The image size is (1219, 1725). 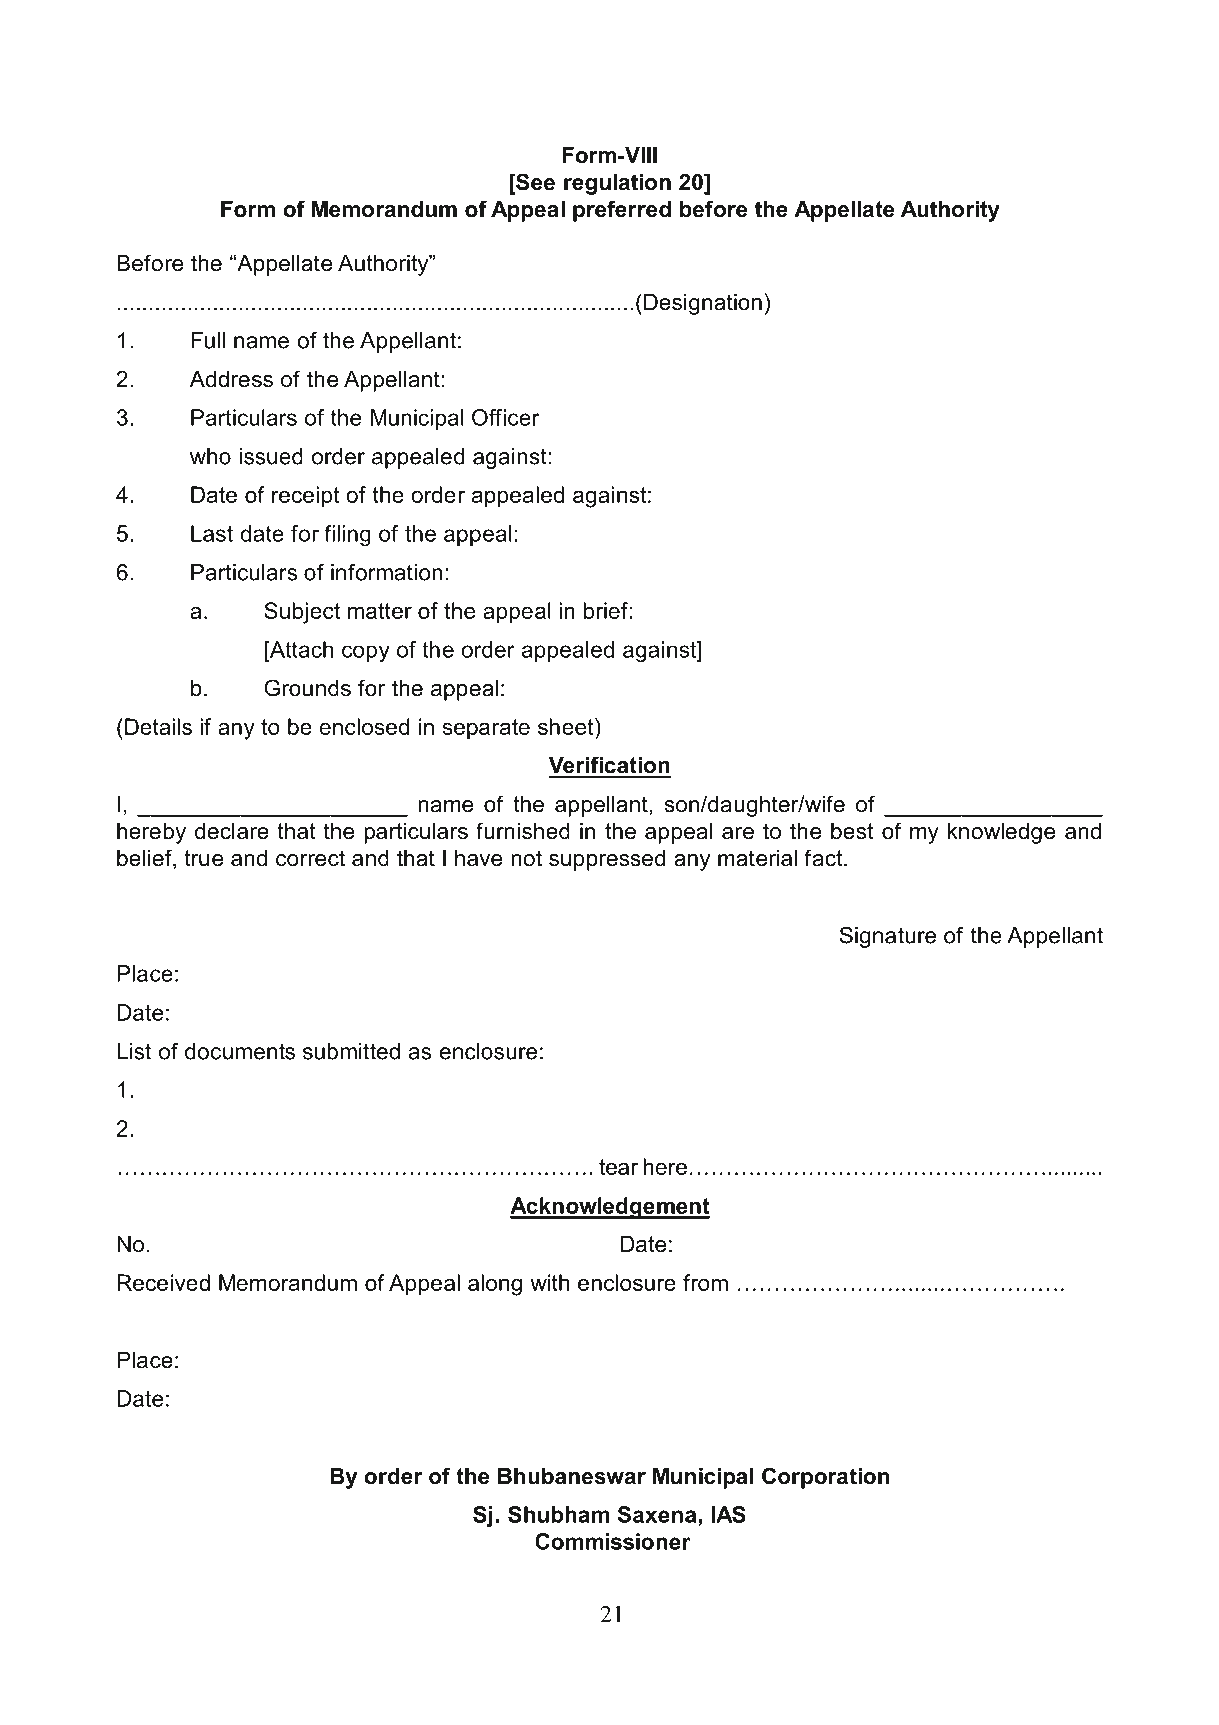 What do you see at coordinates (618, 1167) in the page?
I see `tear` at bounding box center [618, 1167].
